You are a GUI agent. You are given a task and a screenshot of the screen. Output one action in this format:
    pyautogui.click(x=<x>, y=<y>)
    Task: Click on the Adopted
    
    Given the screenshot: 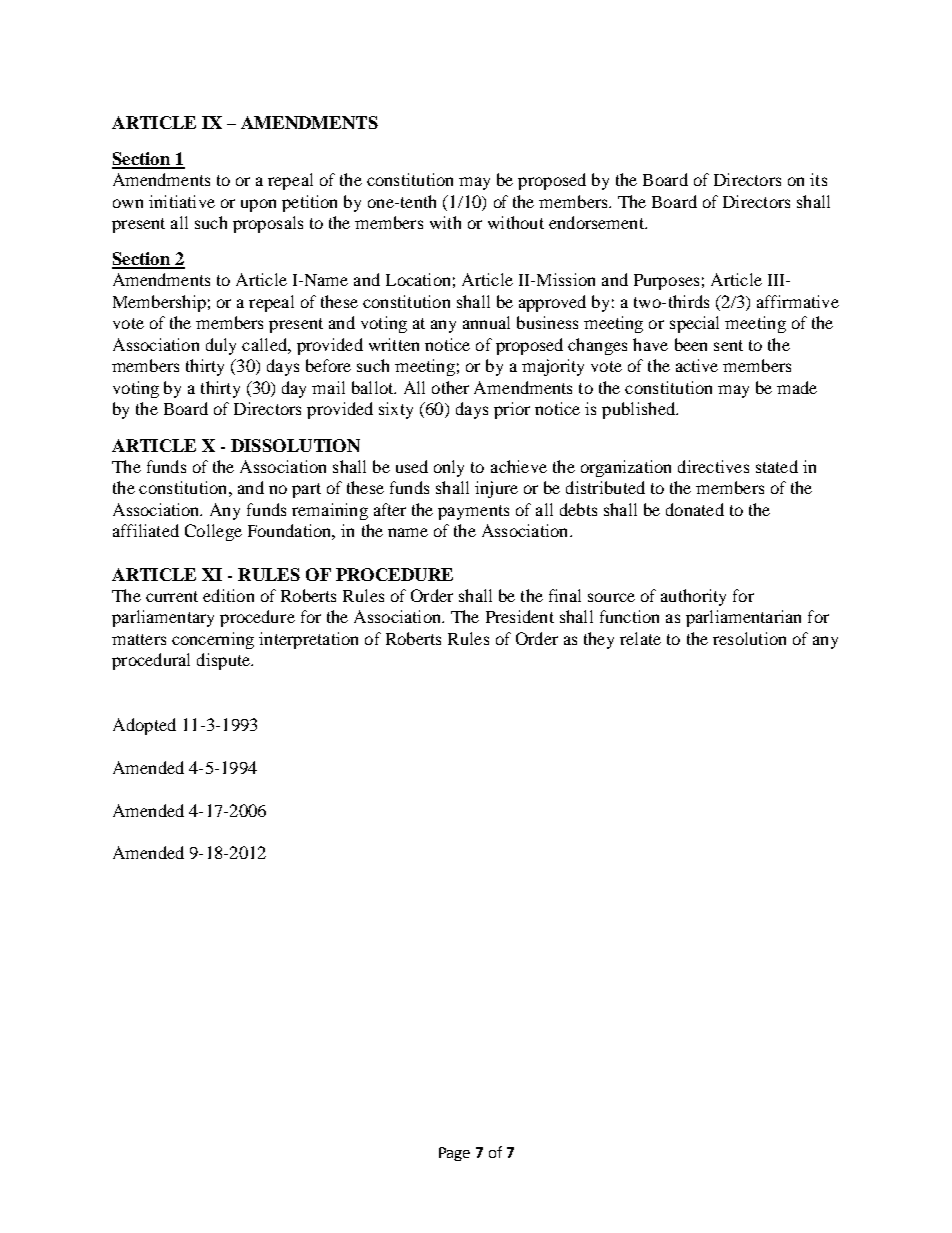 What is the action you would take?
    pyautogui.click(x=144, y=726)
